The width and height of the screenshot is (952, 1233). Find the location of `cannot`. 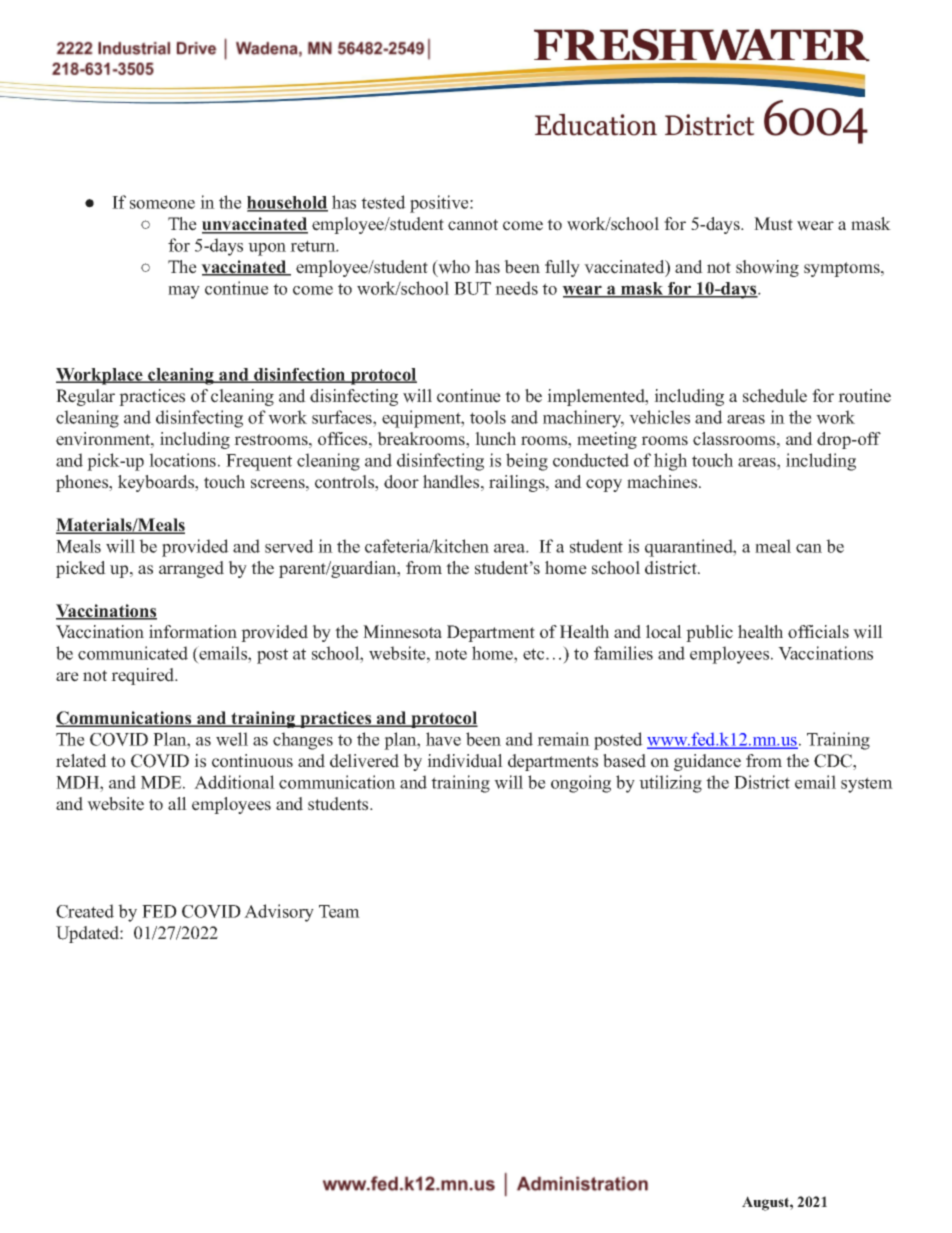

cannot is located at coordinates (473, 225).
